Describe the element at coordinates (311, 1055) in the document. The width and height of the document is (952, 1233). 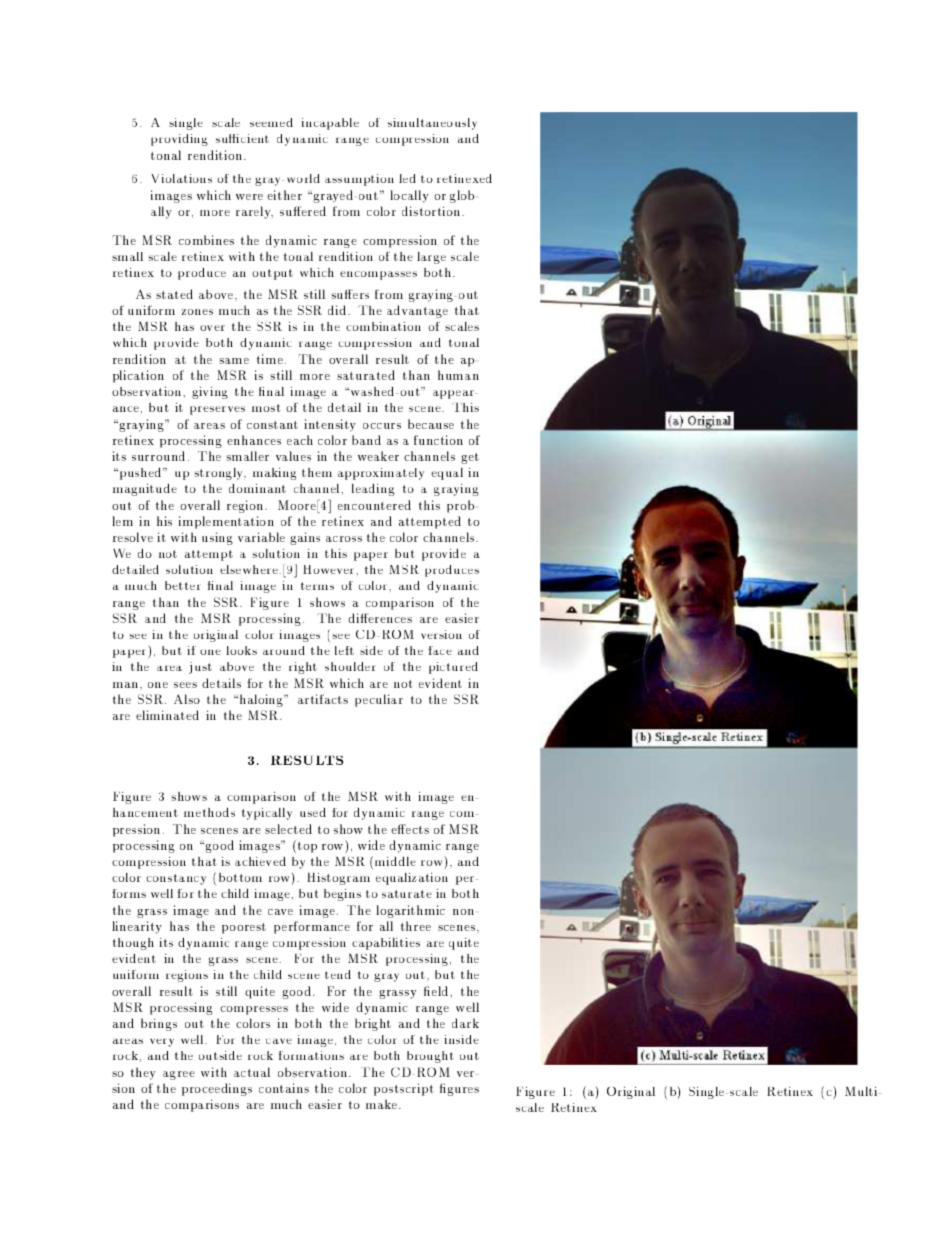
I see `formations` at that location.
